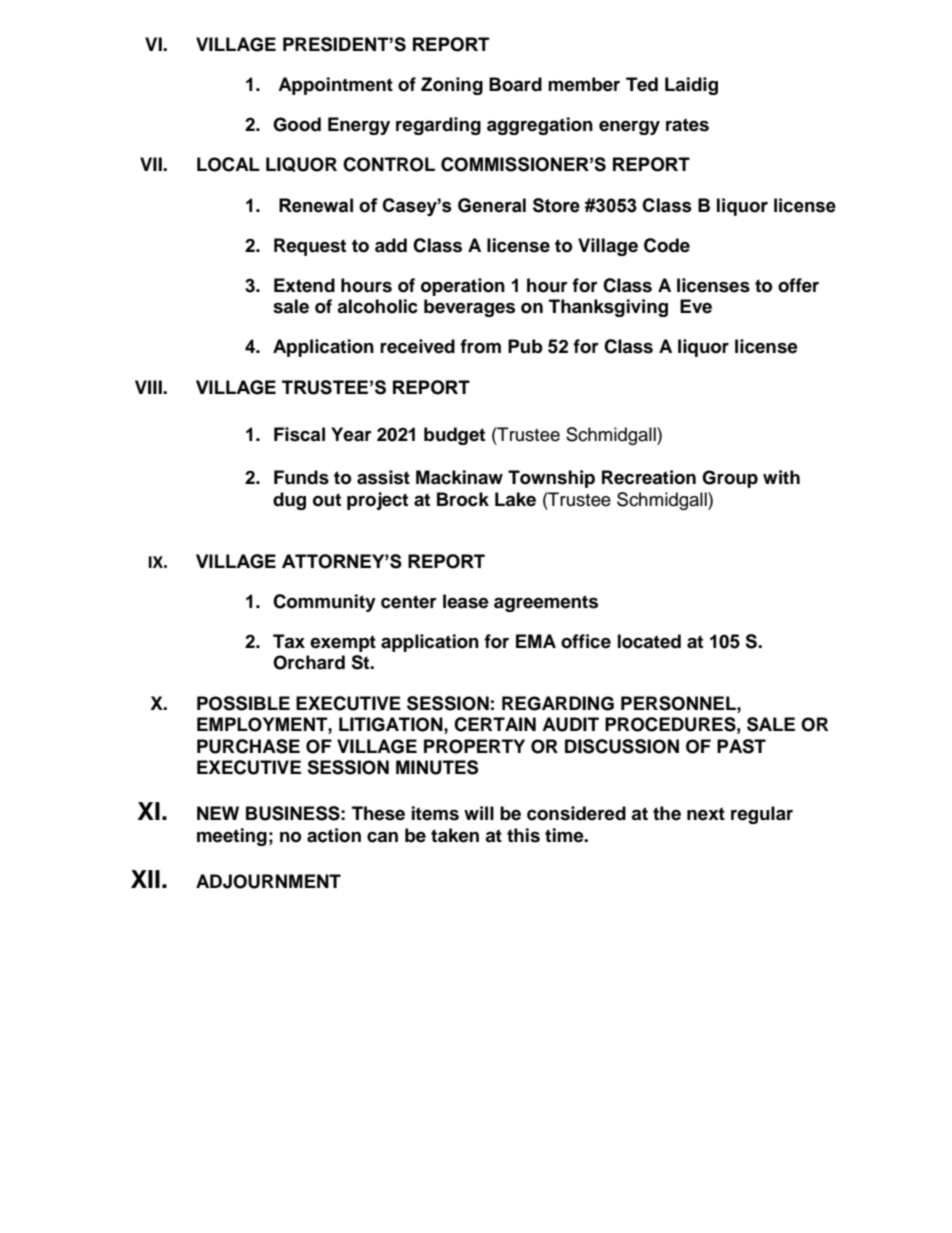  What do you see at coordinates (798, 285) in the screenshot?
I see `offer` at bounding box center [798, 285].
